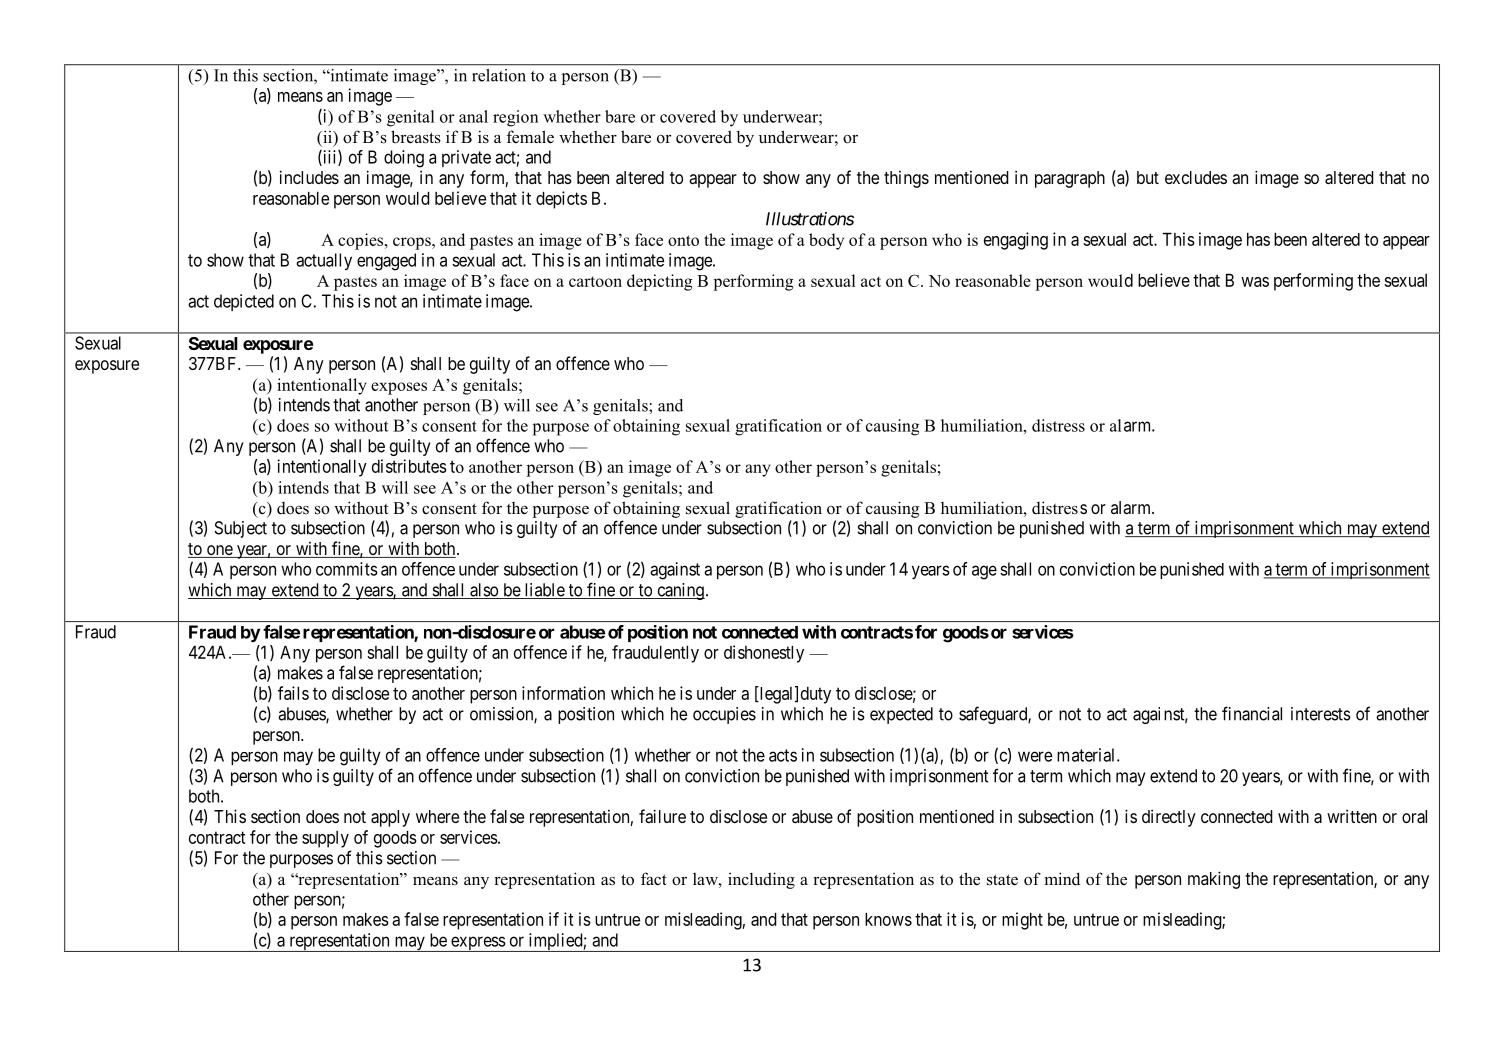 The width and height of the document is (1504, 1064). Describe the element at coordinates (906, 179) in the document. I see `things` at that location.
